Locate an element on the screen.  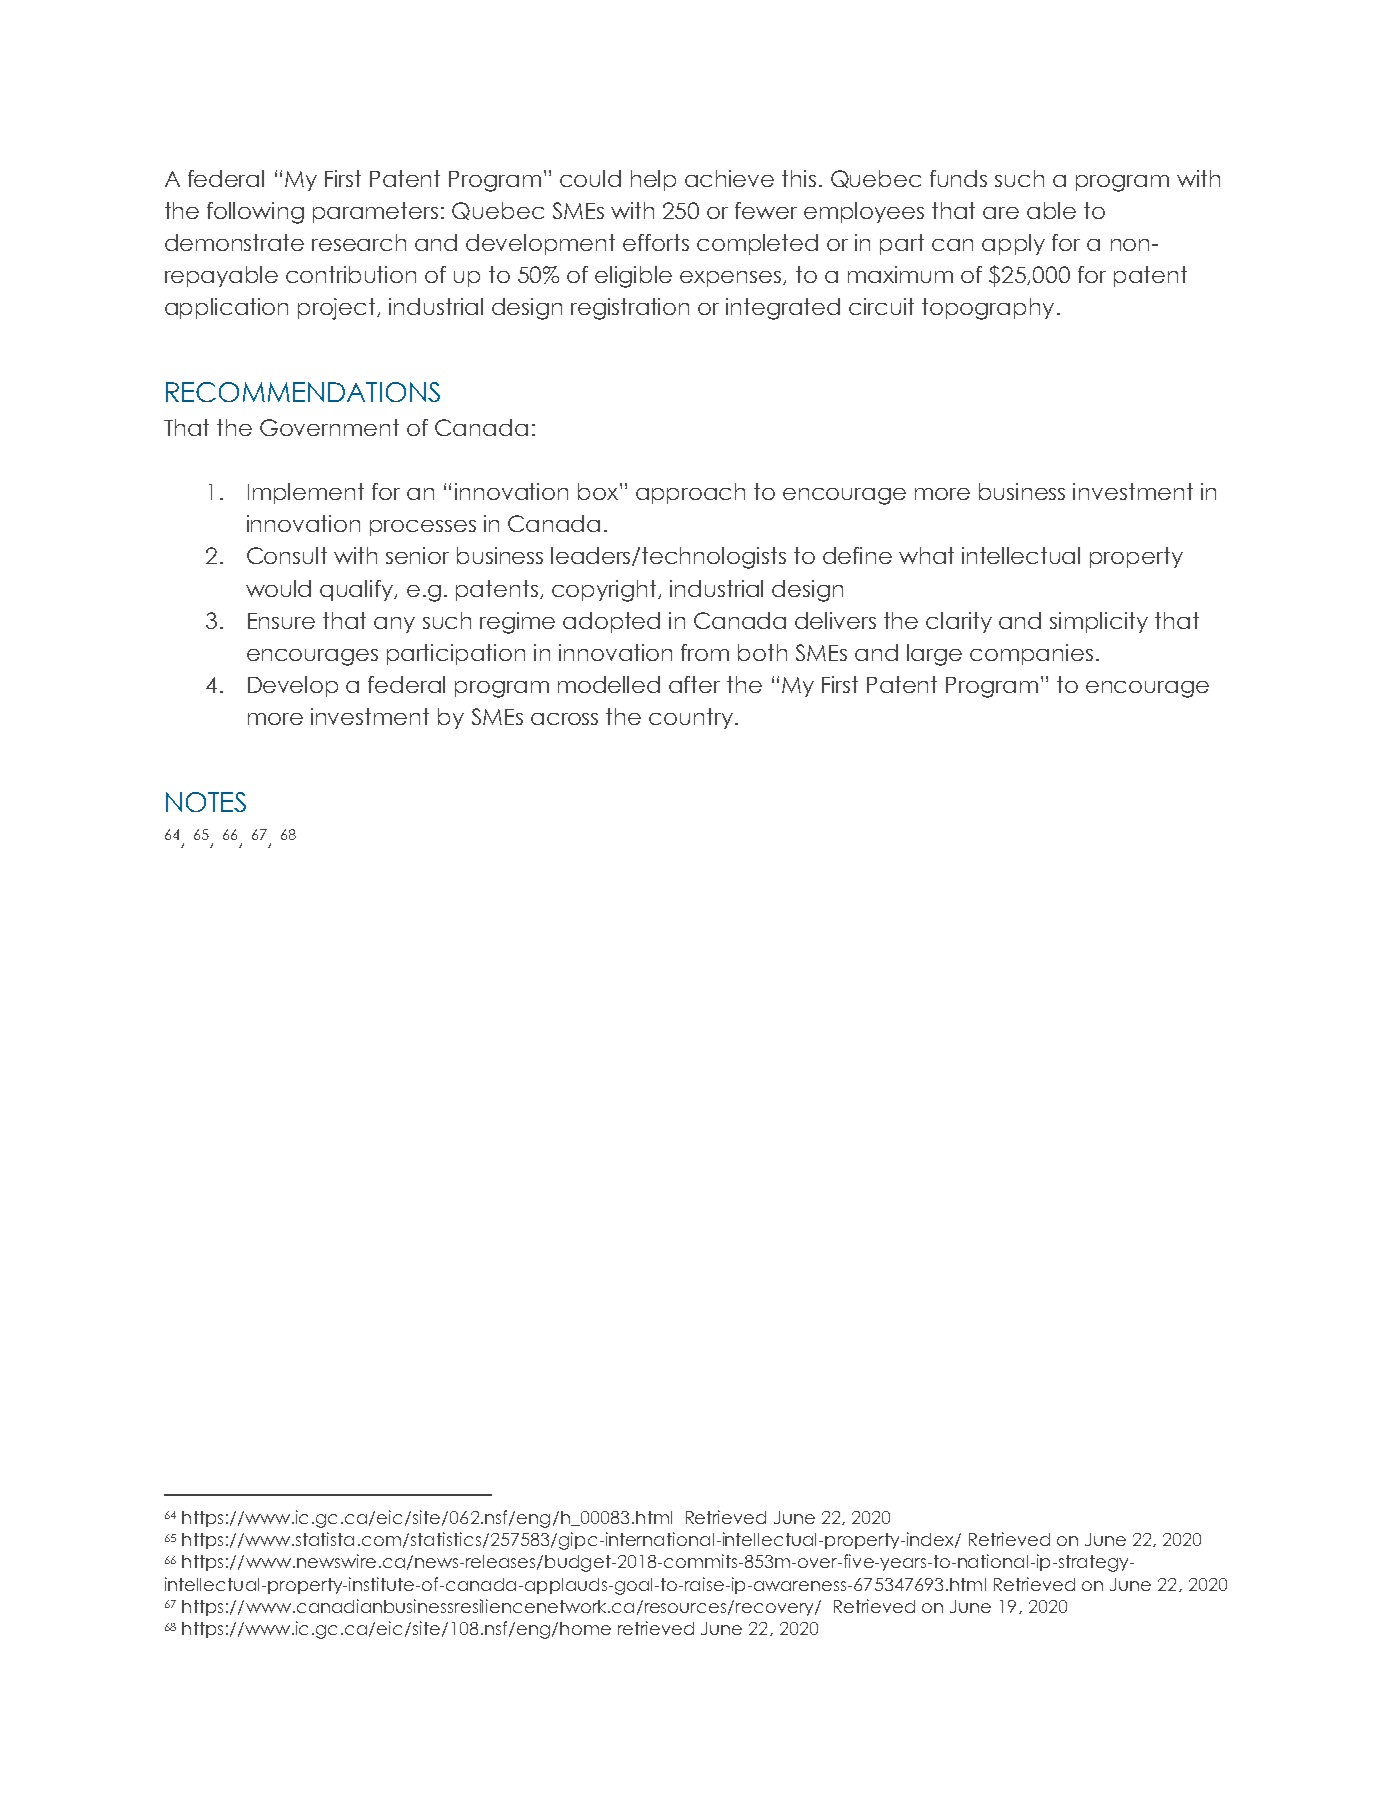
clarity is located at coordinates (959, 622).
